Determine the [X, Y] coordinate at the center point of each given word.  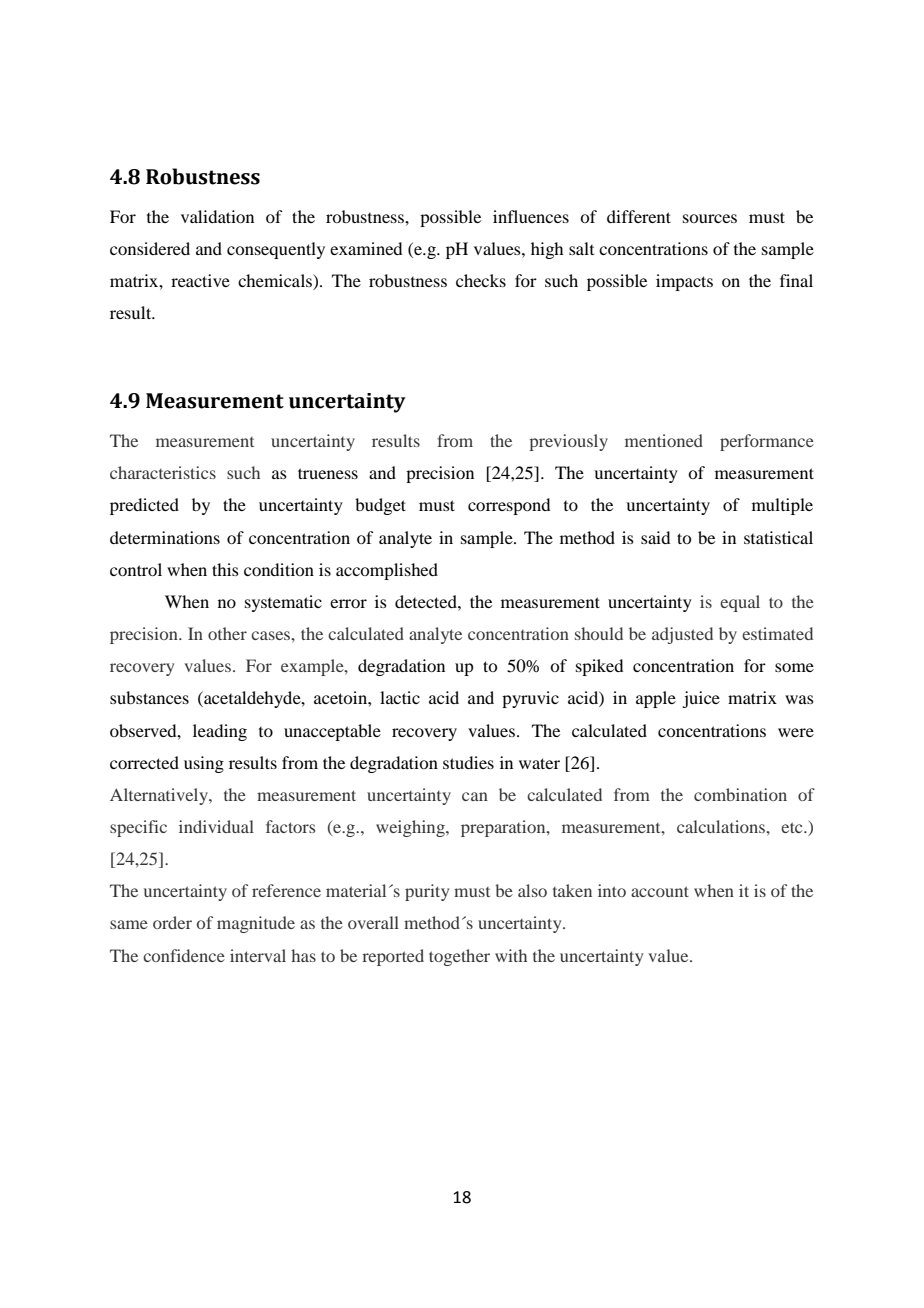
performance [767, 442]
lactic [400, 697]
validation [217, 216]
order [172, 922]
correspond [509, 506]
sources [710, 218]
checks [481, 280]
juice [701, 699]
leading [220, 732]
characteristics [163, 472]
